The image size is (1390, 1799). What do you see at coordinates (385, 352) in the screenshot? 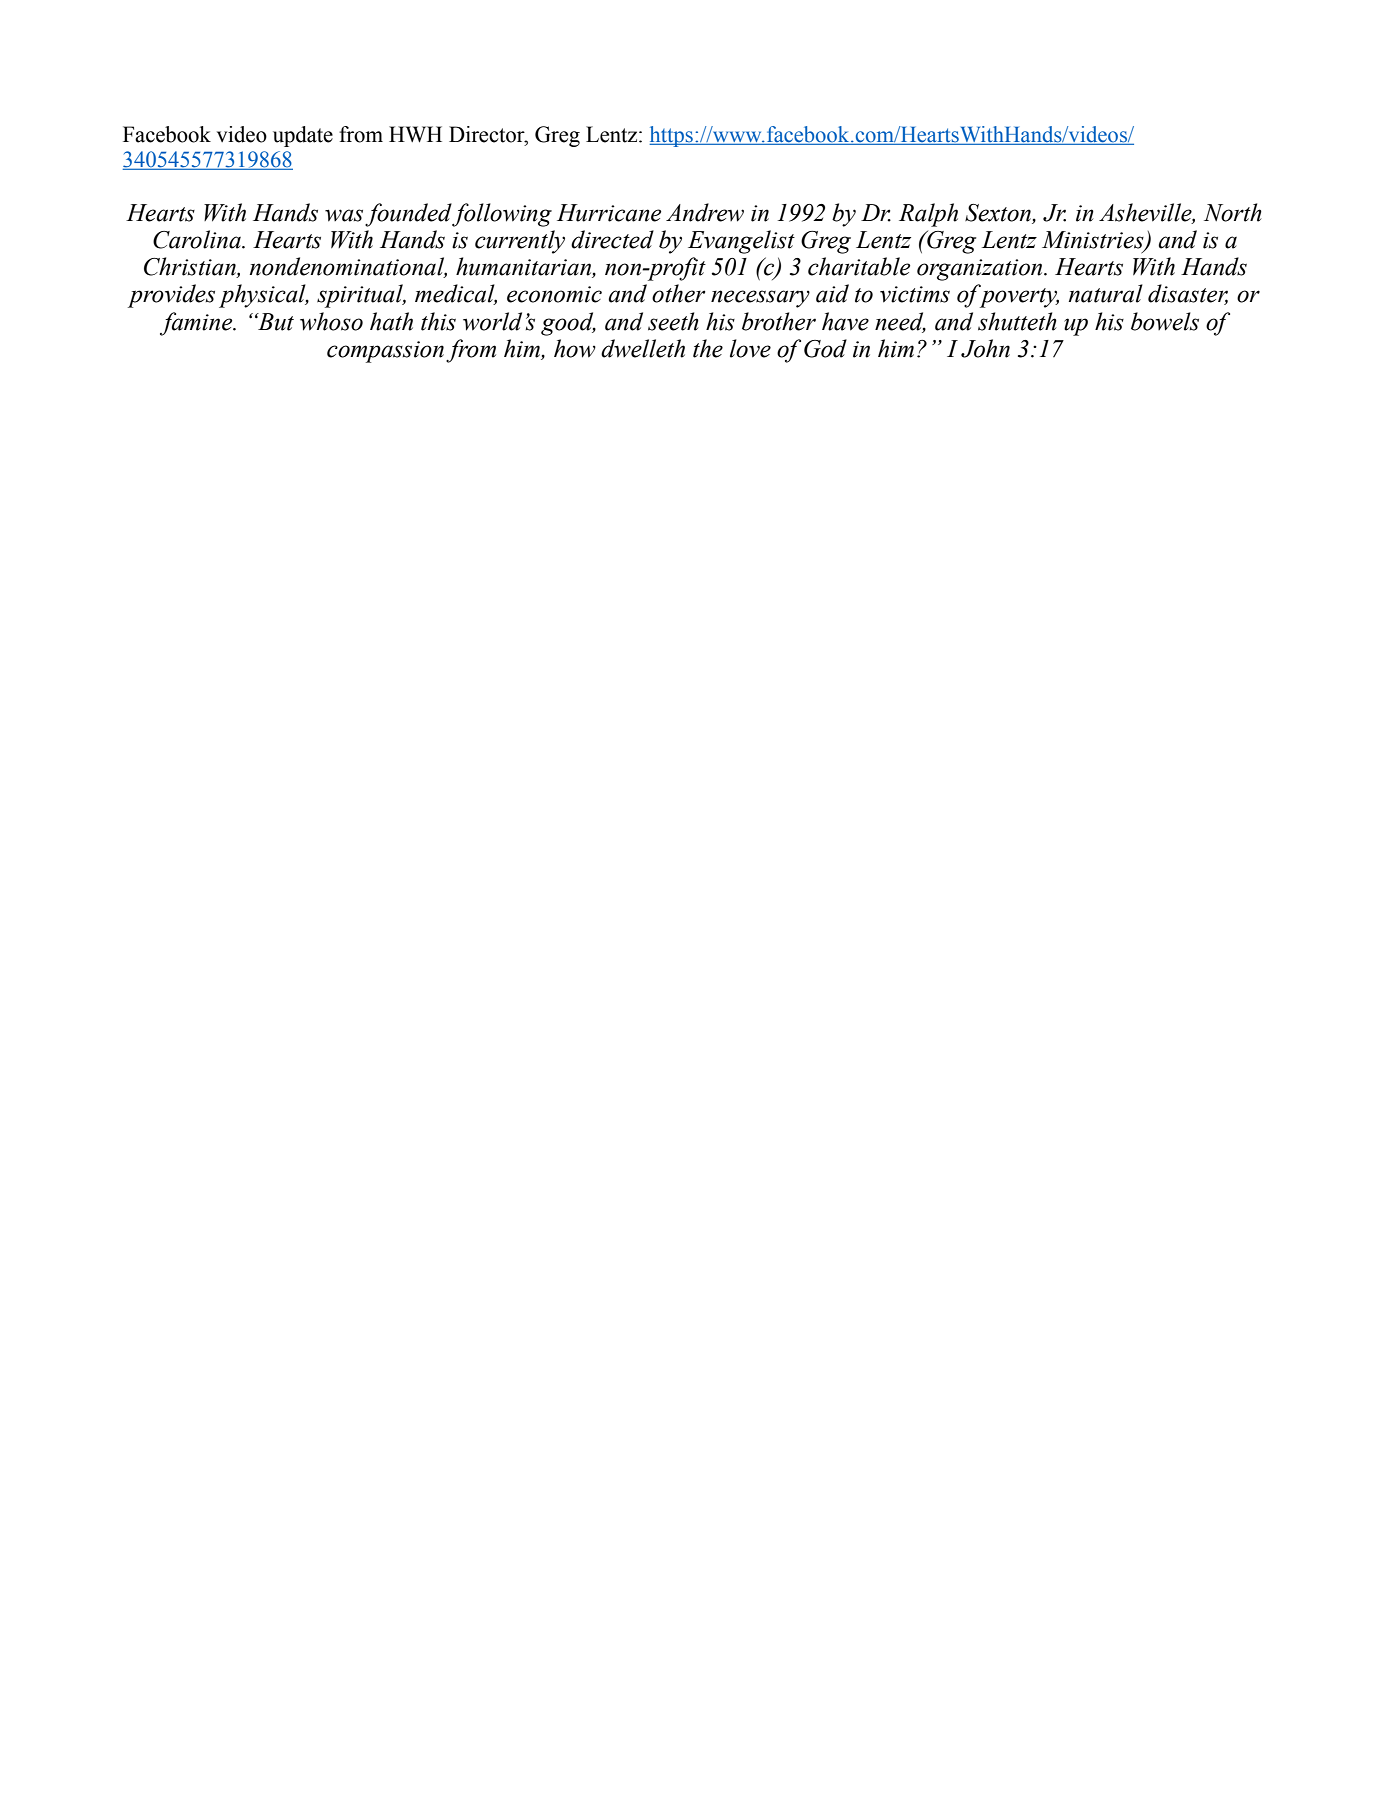
I see `compassion` at bounding box center [385, 352].
